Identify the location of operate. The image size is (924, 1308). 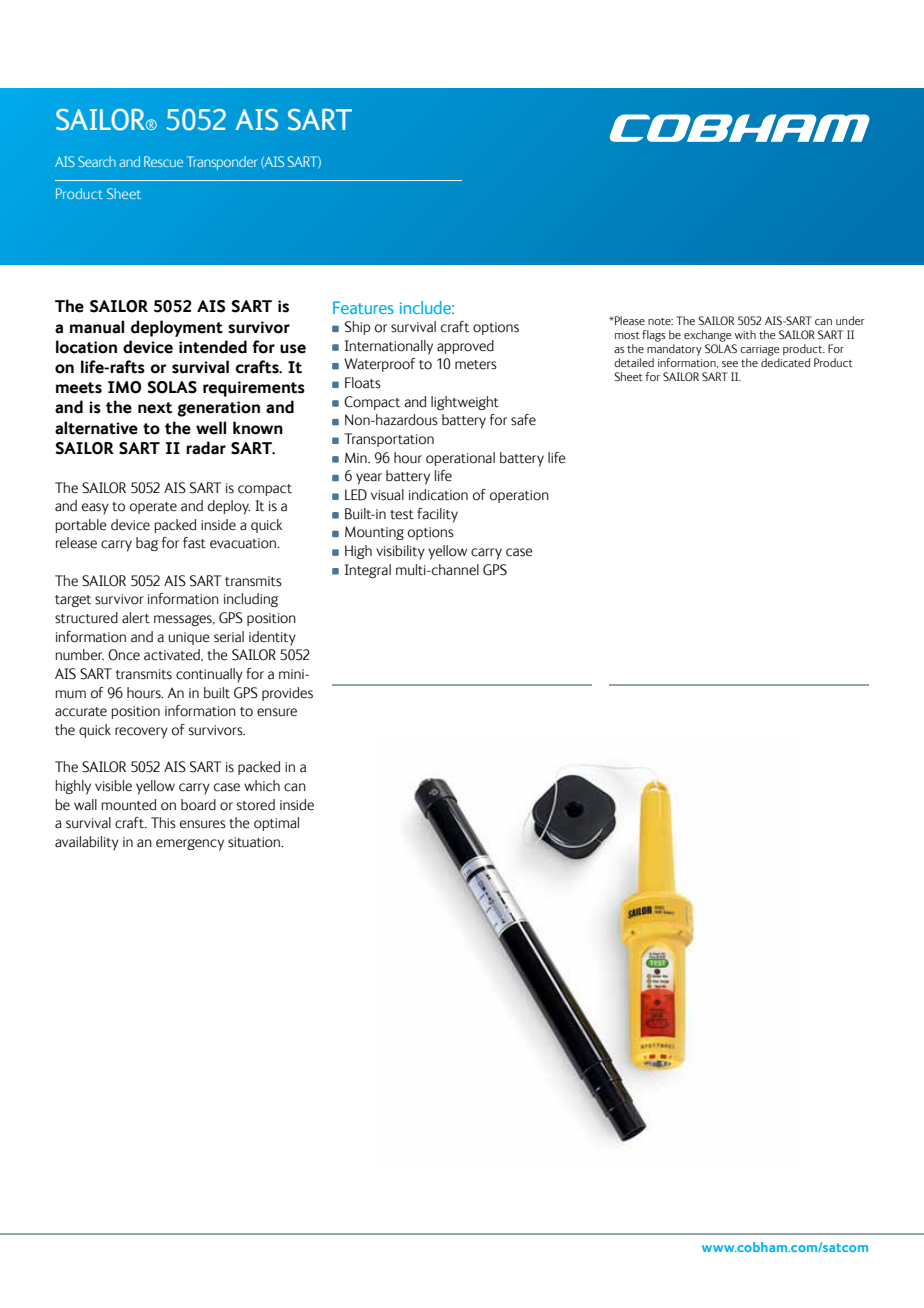
(153, 508).
